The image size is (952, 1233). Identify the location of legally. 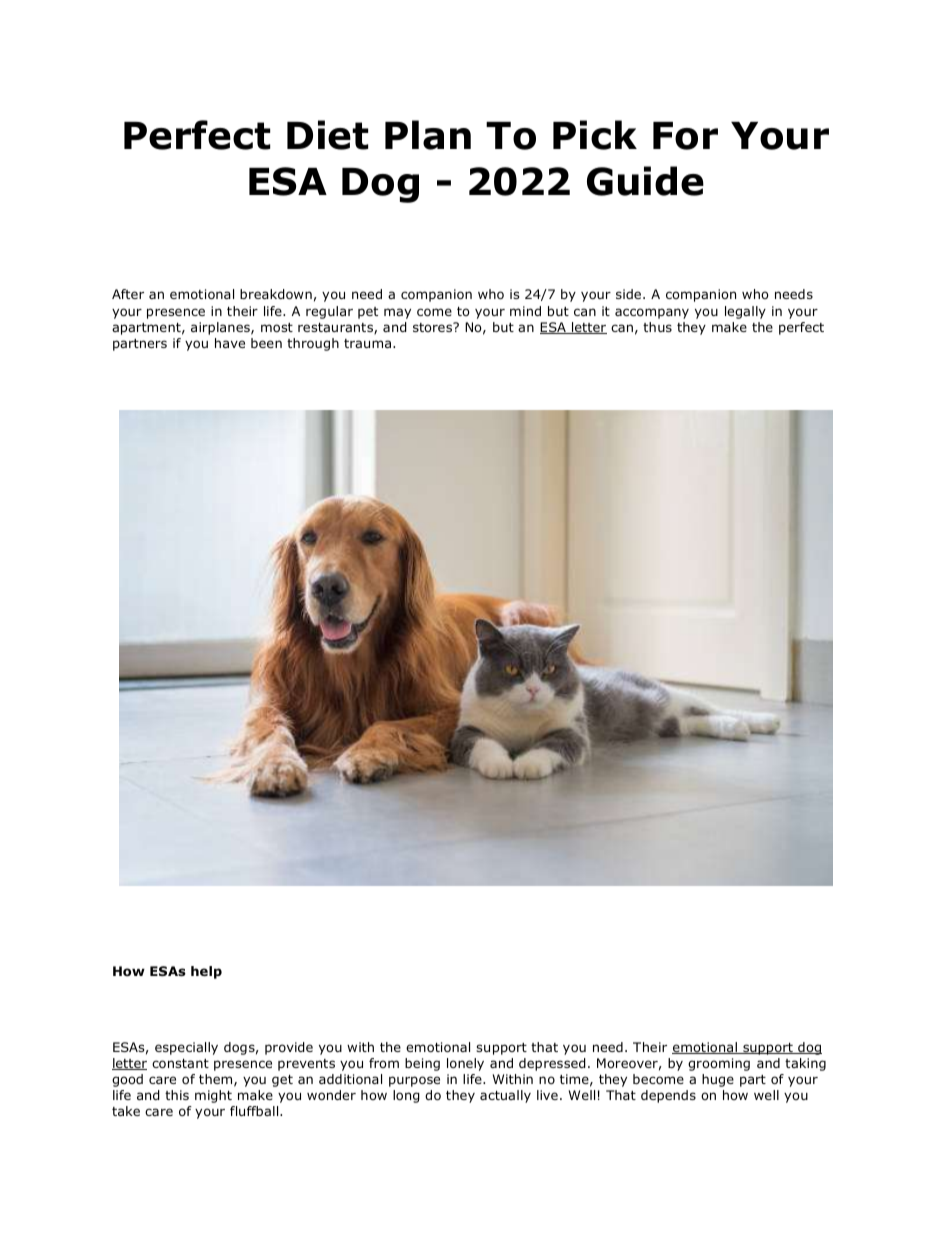
(745, 312).
